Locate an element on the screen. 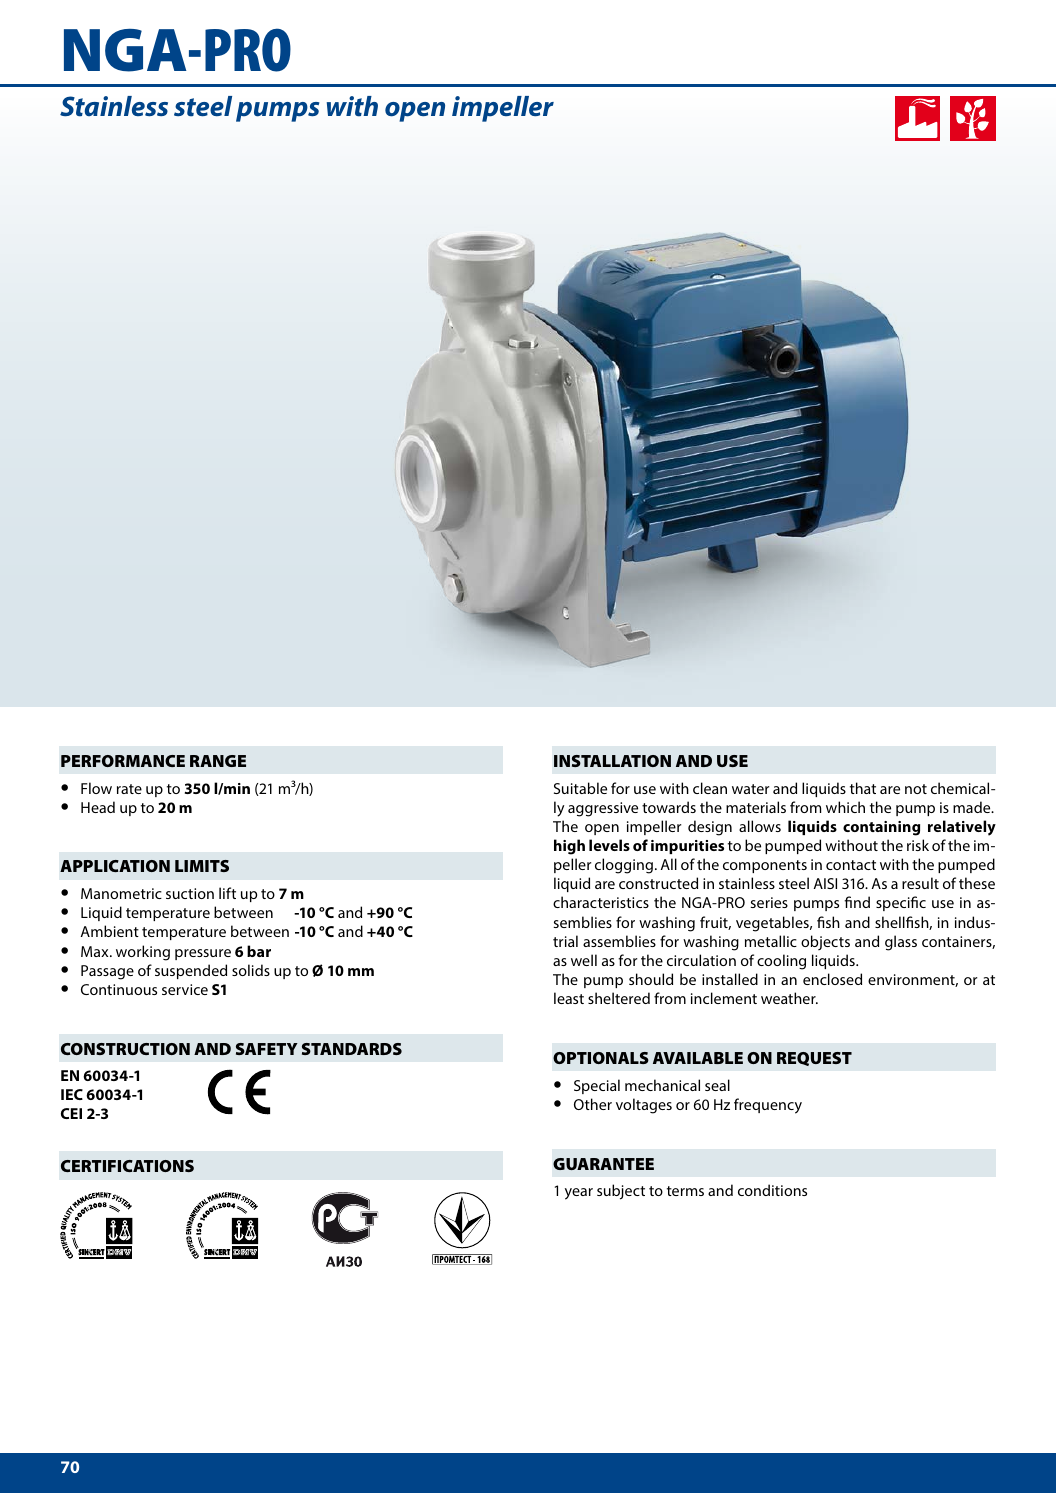 This screenshot has height=1493, width=1056. suspended is located at coordinates (191, 971).
